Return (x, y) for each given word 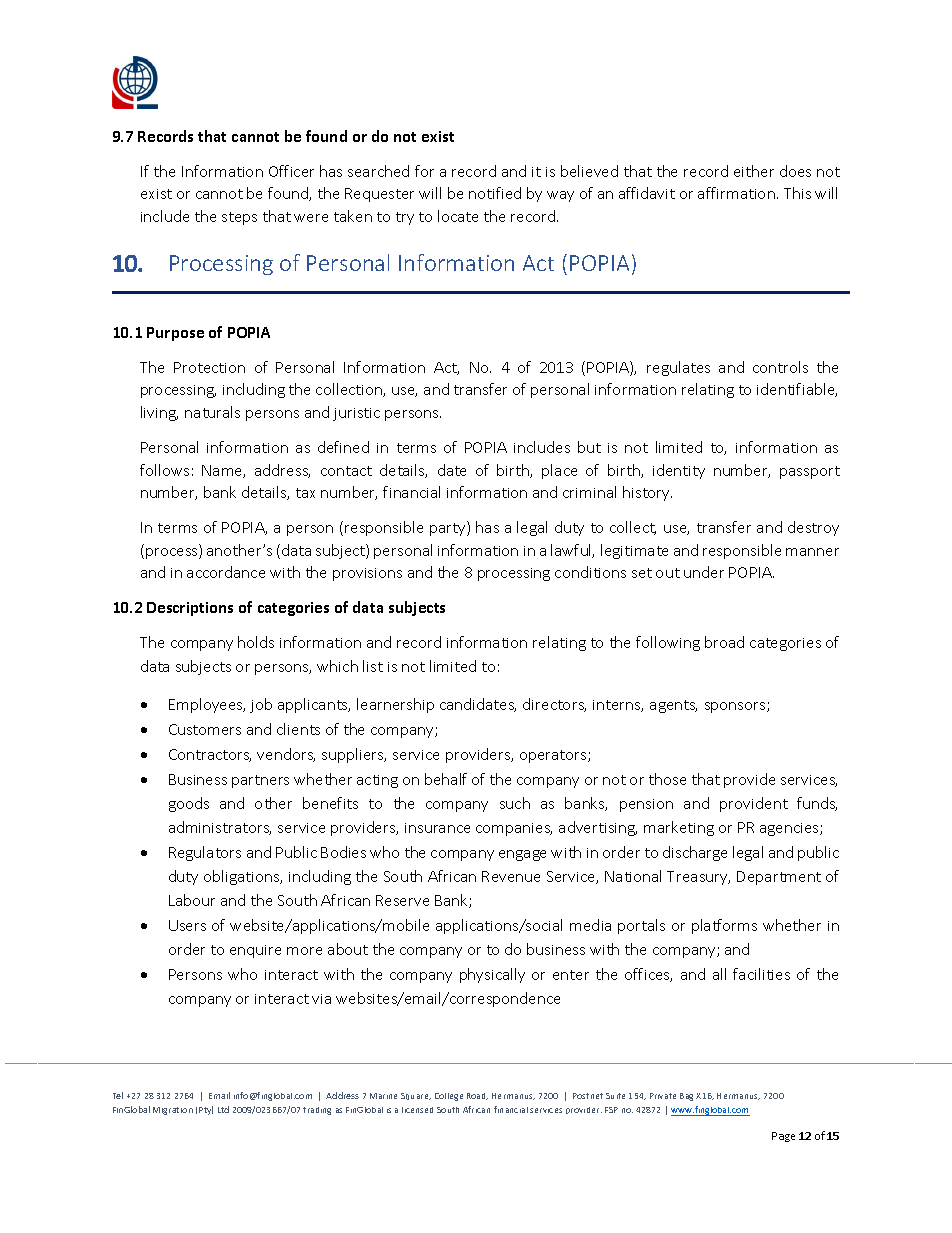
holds (256, 642)
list (373, 666)
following (668, 643)
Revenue (511, 876)
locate (458, 216)
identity (679, 471)
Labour (192, 900)
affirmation (736, 193)
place (559, 471)
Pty (206, 1110)
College (449, 1097)
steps (239, 218)
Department (779, 878)
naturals (212, 412)
